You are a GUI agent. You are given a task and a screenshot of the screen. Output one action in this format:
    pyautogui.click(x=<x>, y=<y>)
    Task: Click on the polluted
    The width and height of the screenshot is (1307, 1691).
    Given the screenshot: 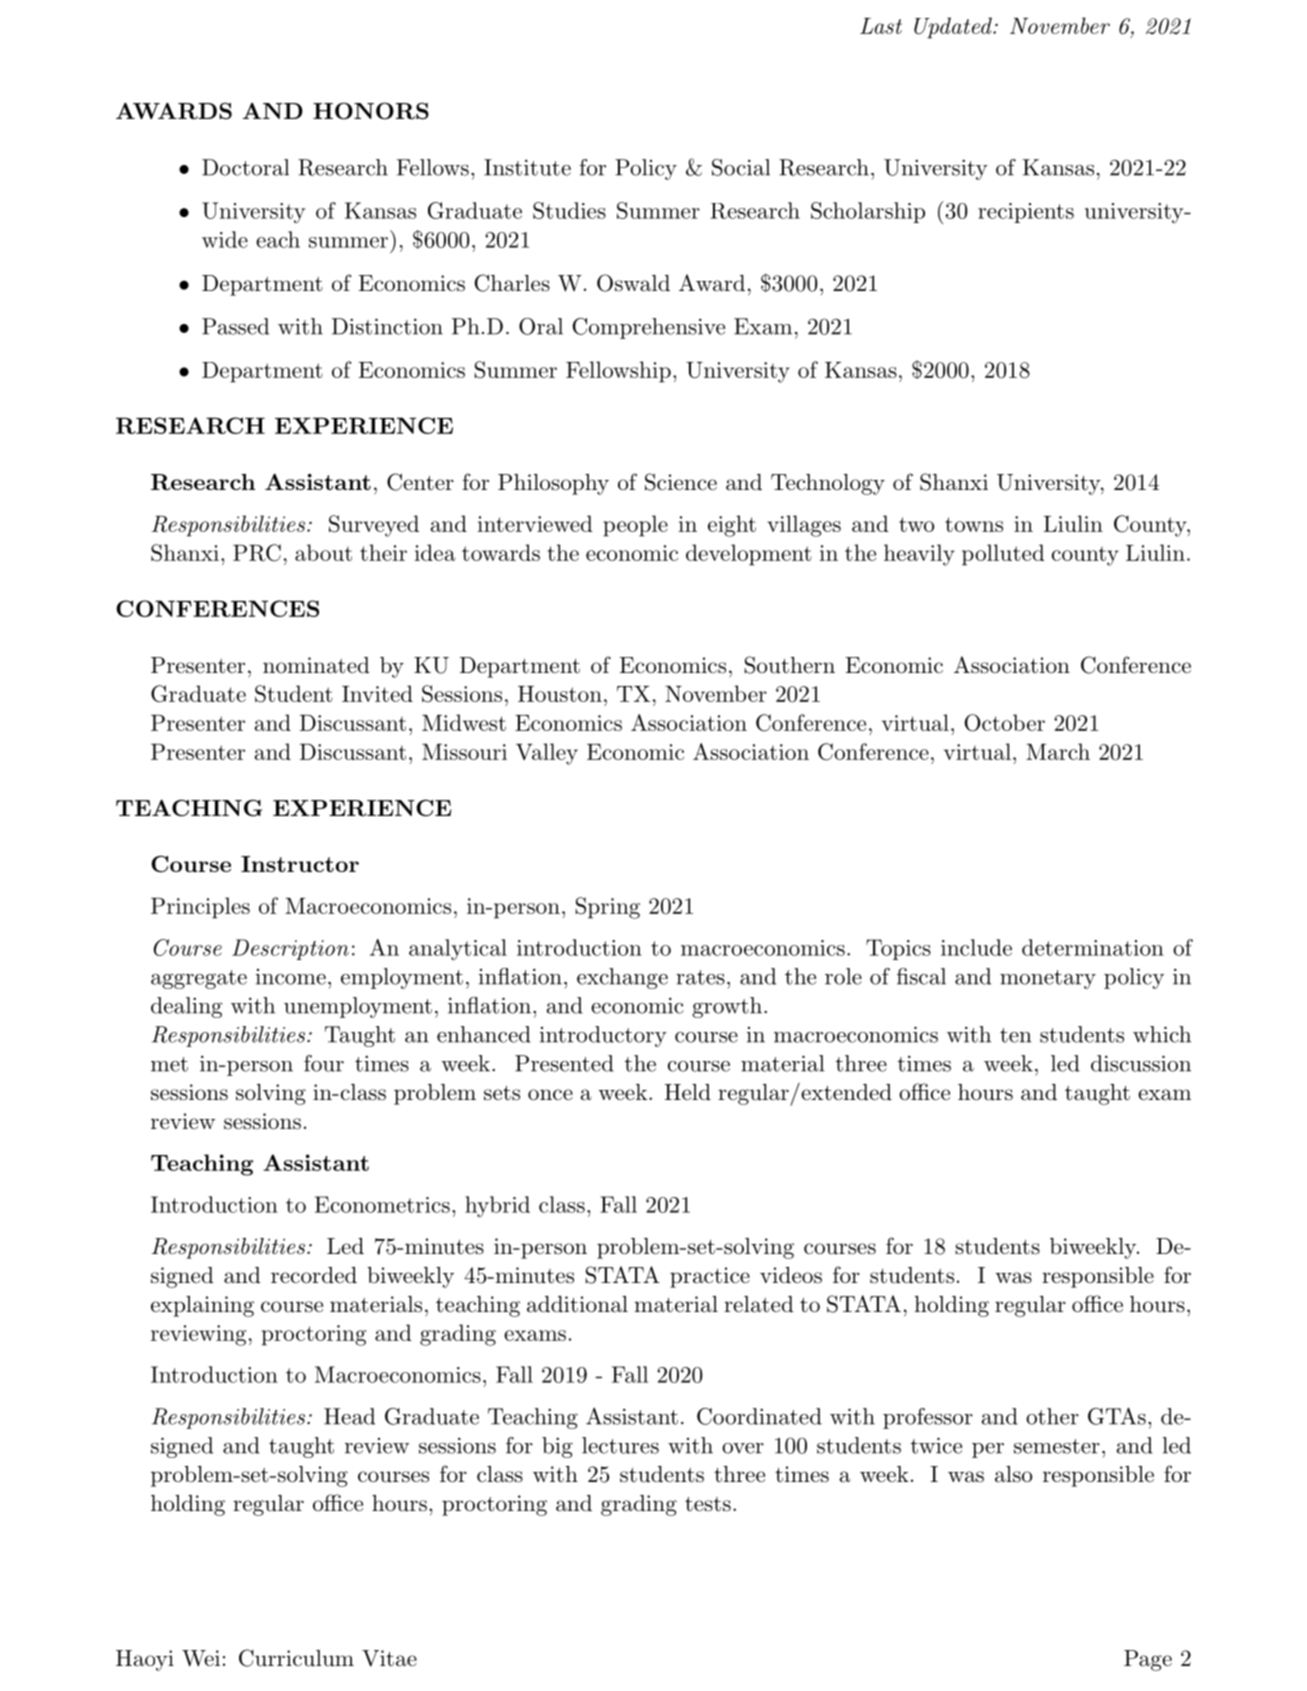 What is the action you would take?
    pyautogui.click(x=1003, y=555)
